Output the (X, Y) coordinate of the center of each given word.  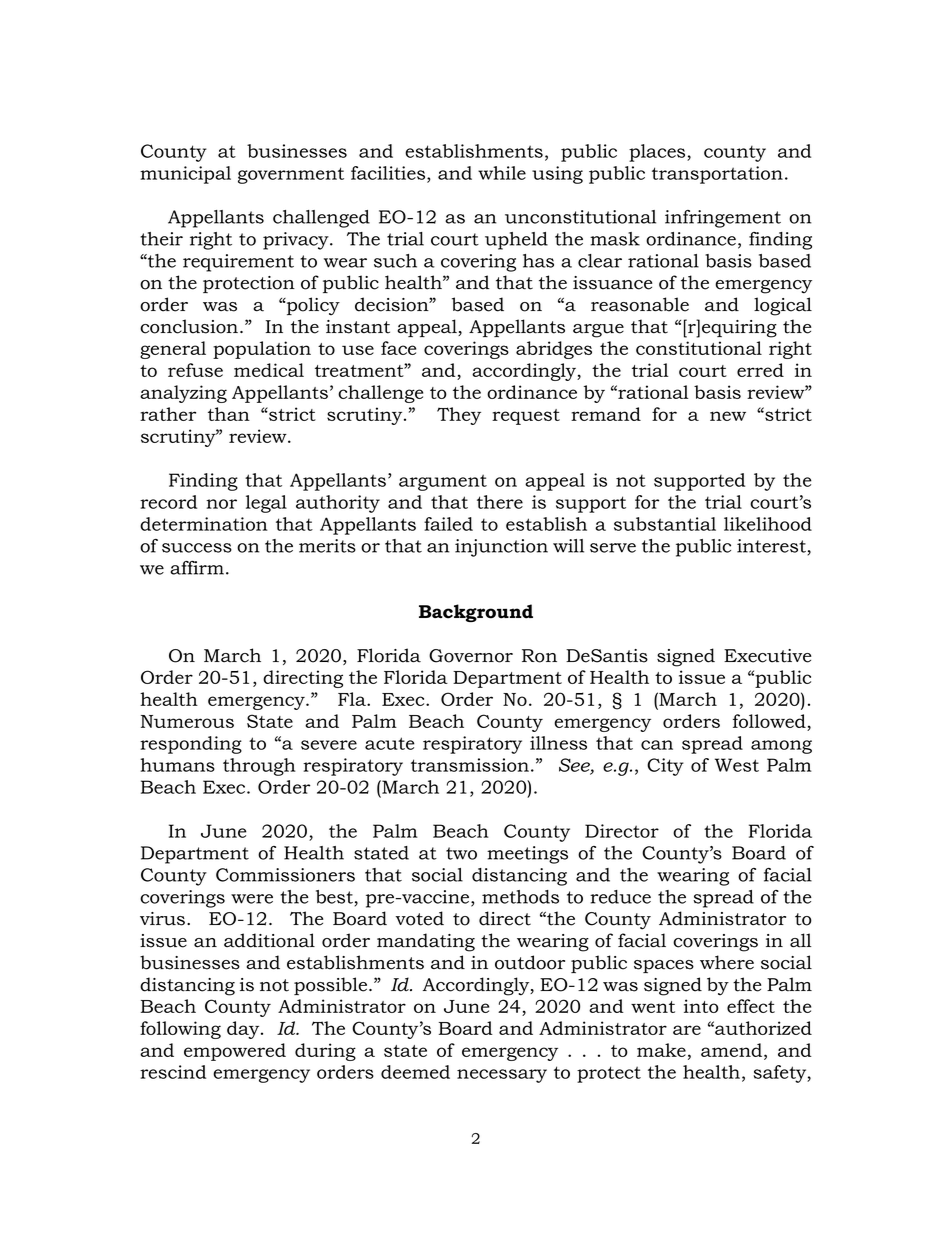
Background (476, 613)
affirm (197, 568)
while (502, 173)
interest (771, 546)
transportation (717, 175)
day (244, 1030)
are (687, 1030)
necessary (502, 1076)
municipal (185, 175)
